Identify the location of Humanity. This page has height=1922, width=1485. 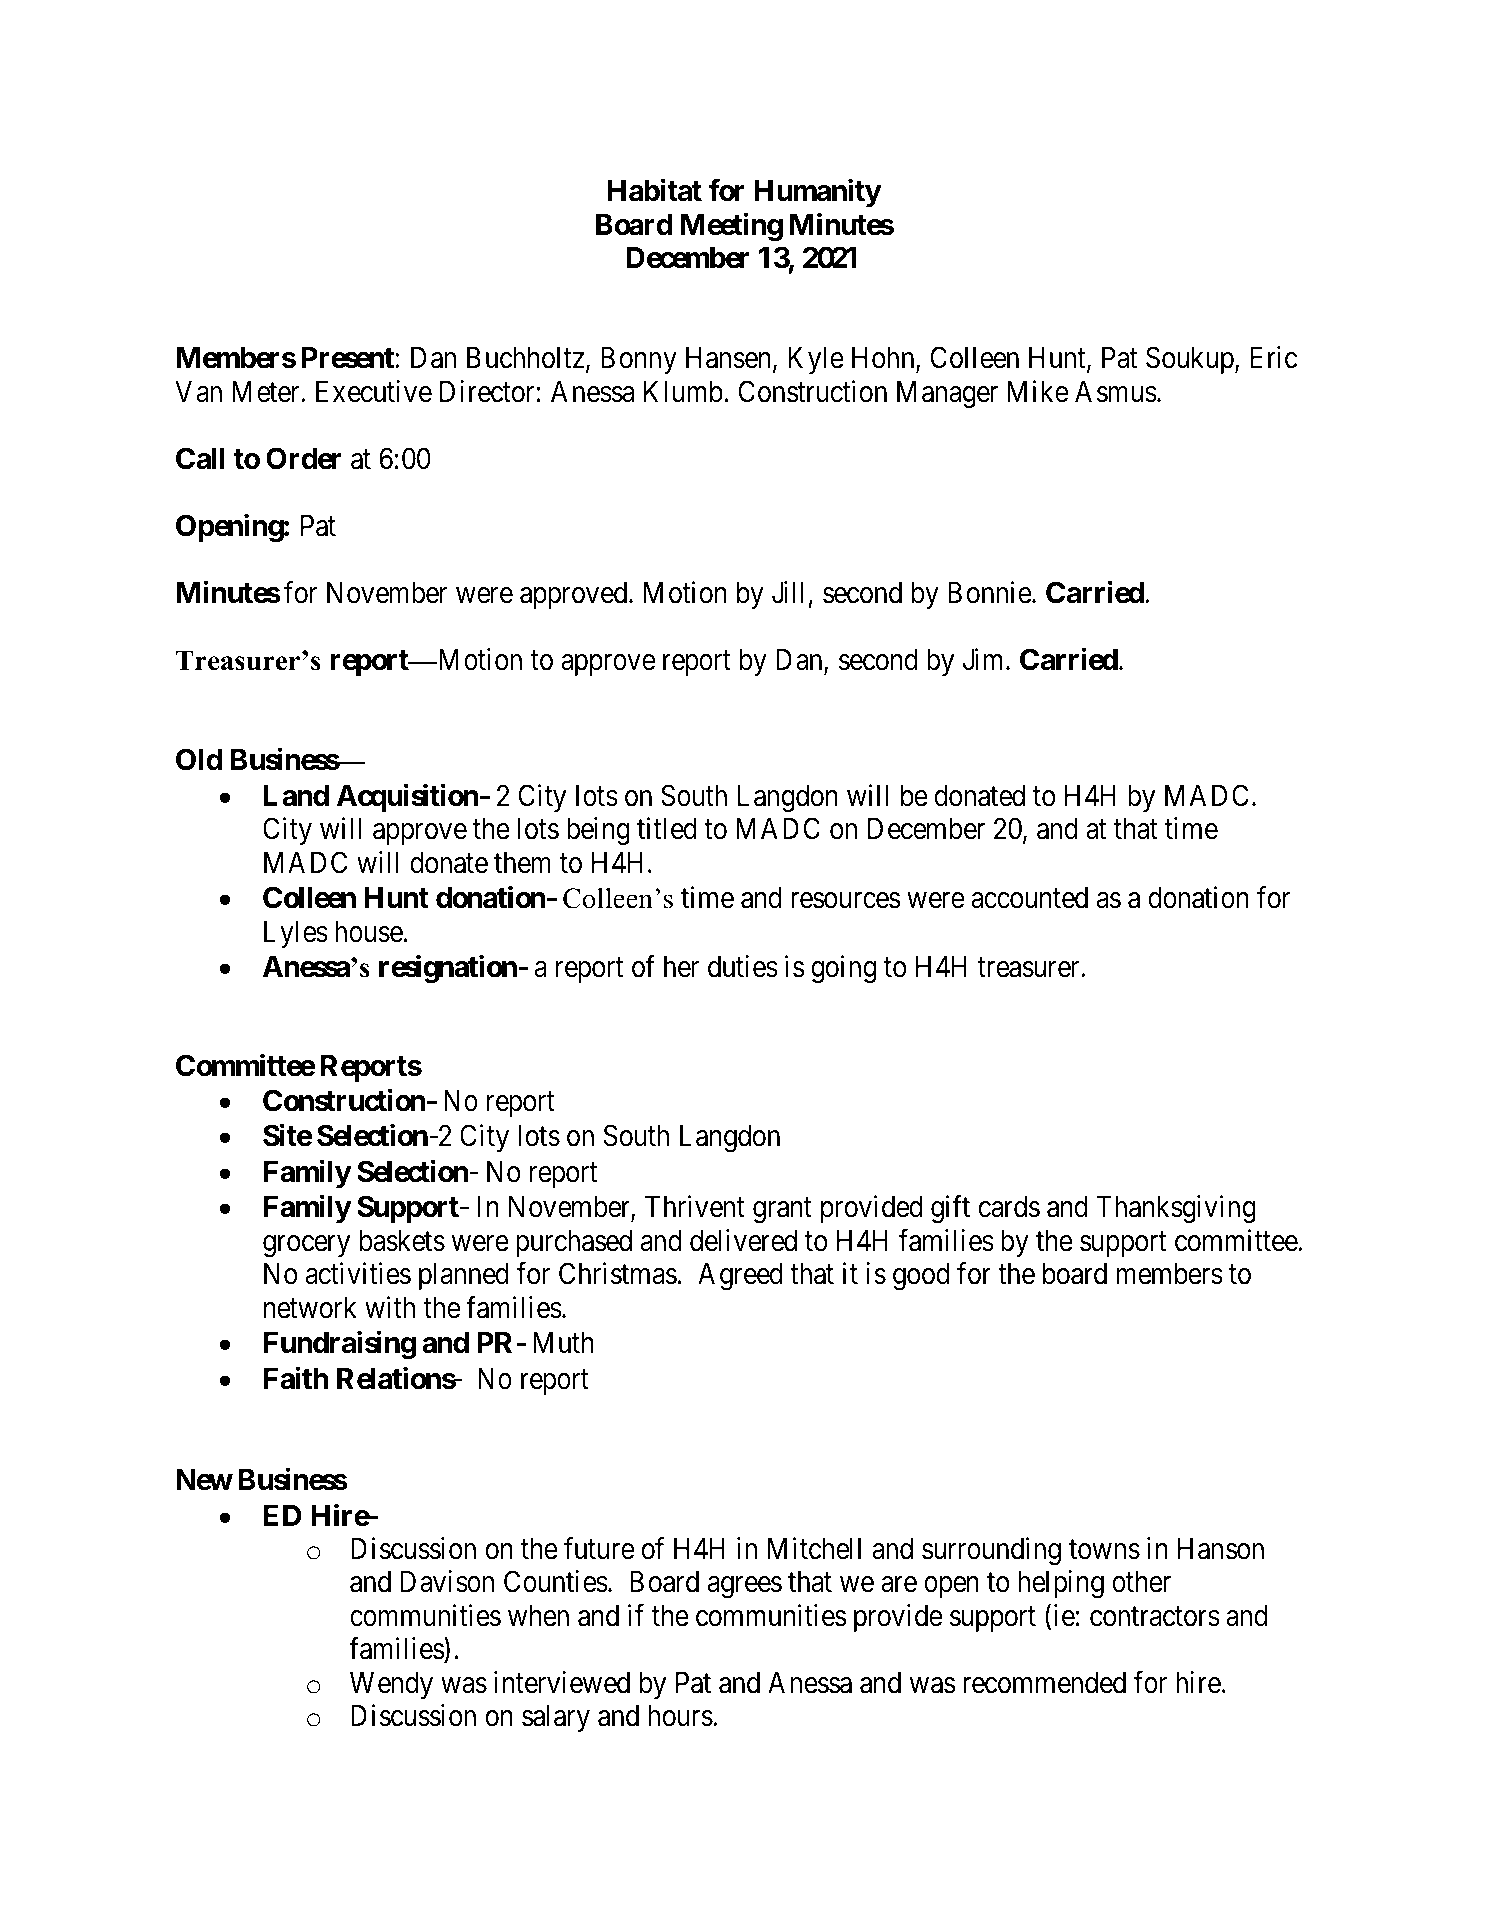
(818, 193).
